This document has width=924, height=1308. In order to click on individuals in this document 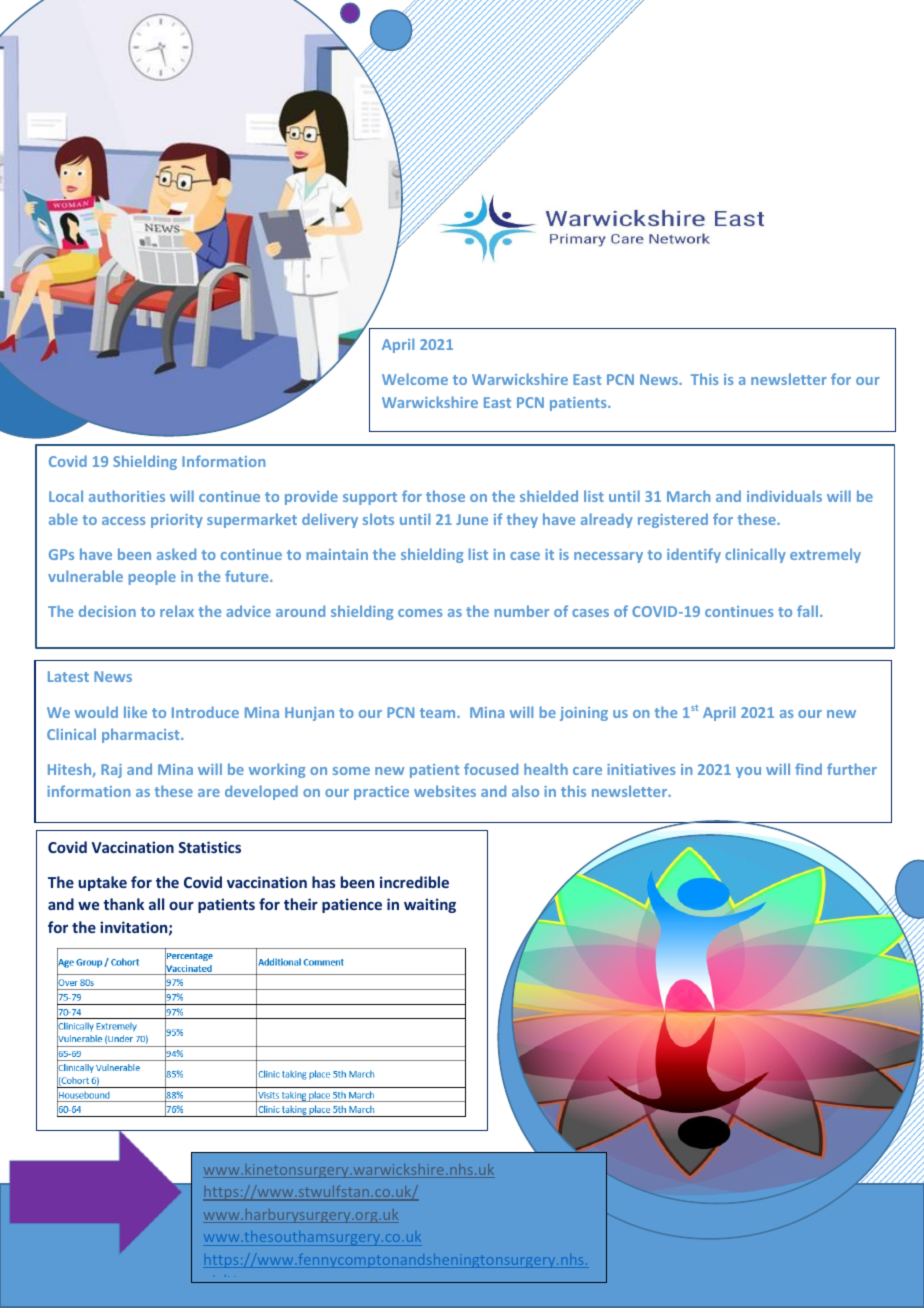, I will do `click(784, 496)`.
